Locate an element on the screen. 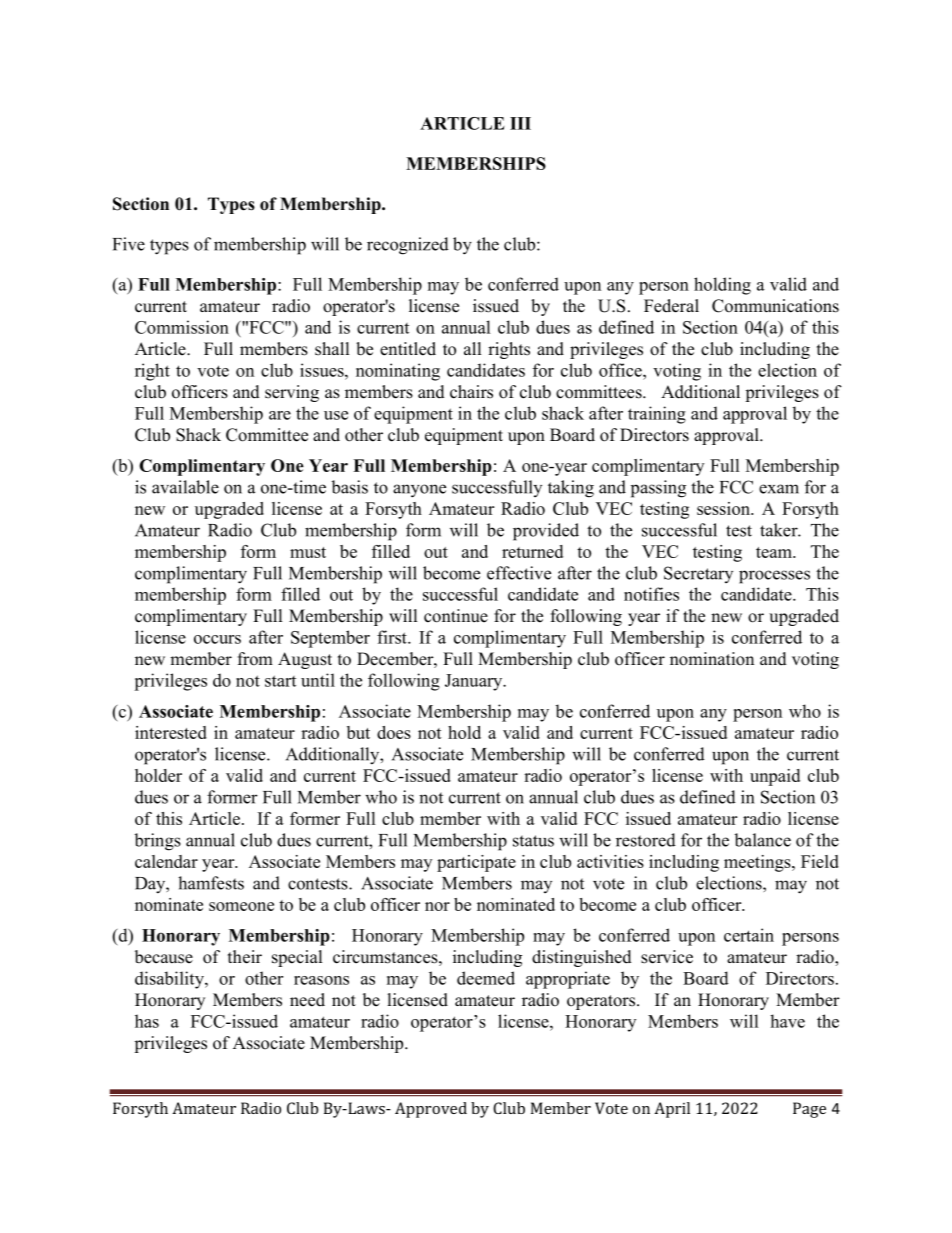 The height and width of the screenshot is (1233, 952). continue is located at coordinates (456, 616).
